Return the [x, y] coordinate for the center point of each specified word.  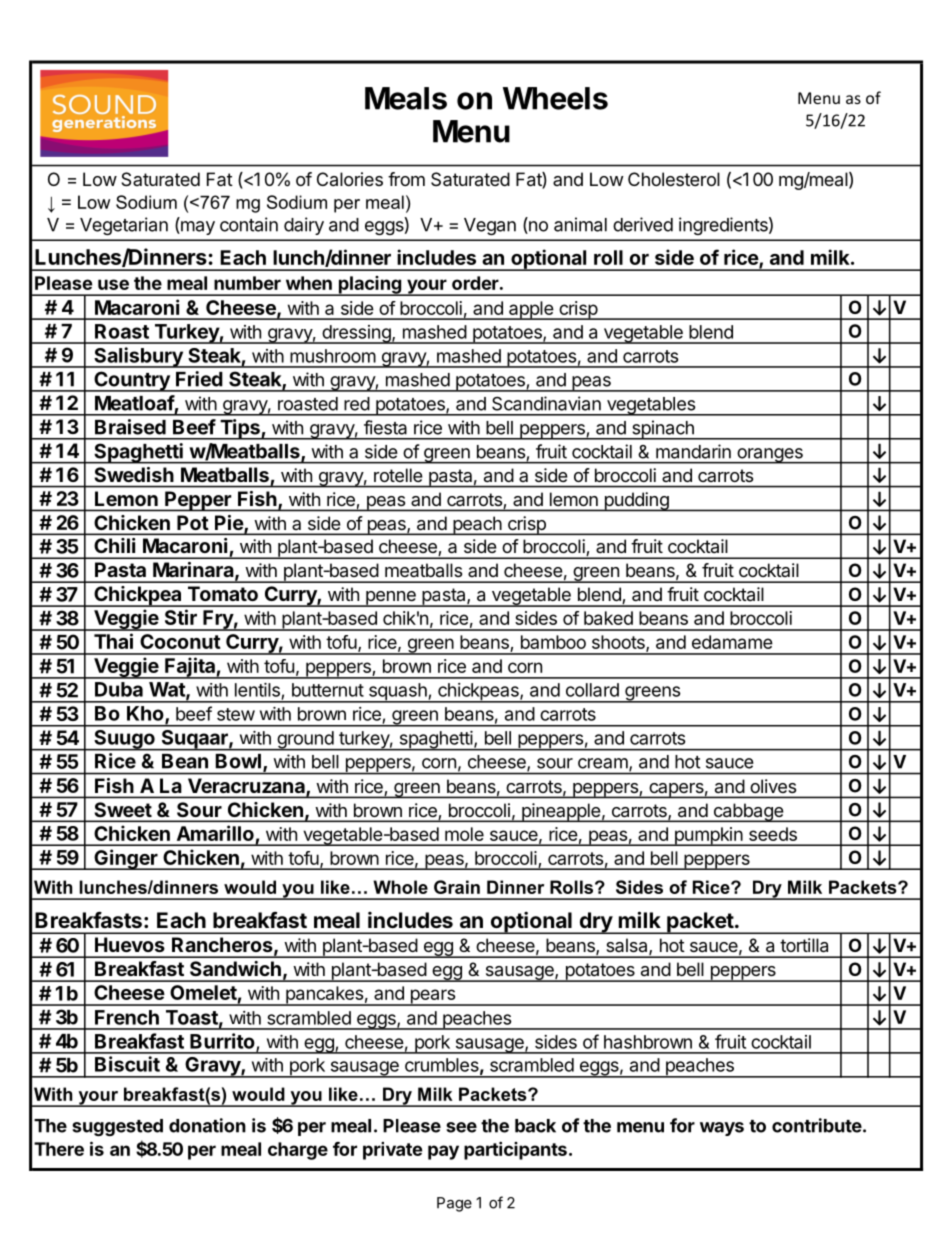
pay [443, 1152]
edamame [732, 642]
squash [397, 693]
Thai [113, 641]
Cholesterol [674, 179]
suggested [117, 1127]
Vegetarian [124, 226]
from [406, 179]
